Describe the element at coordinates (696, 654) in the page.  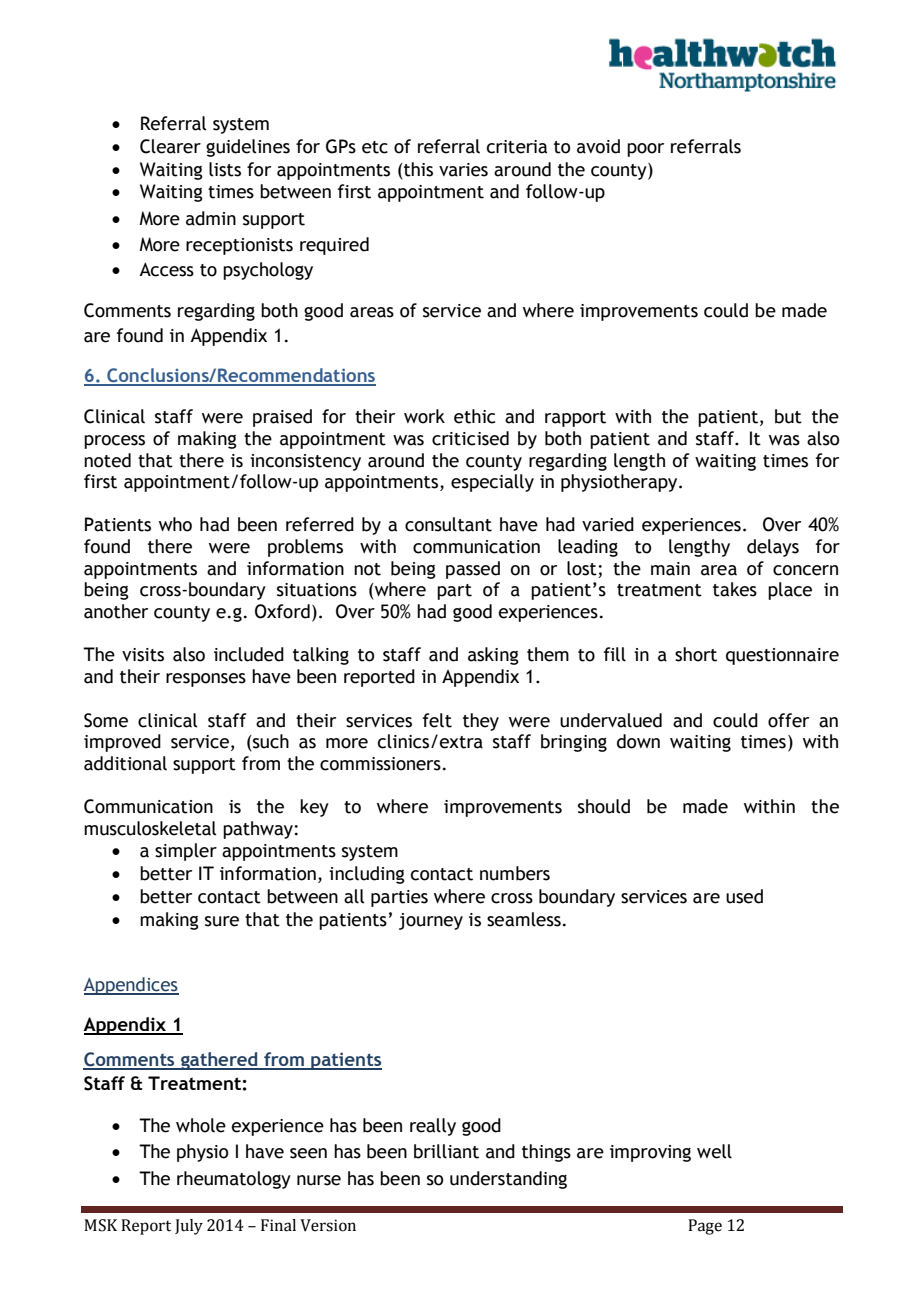
I see `short` at that location.
